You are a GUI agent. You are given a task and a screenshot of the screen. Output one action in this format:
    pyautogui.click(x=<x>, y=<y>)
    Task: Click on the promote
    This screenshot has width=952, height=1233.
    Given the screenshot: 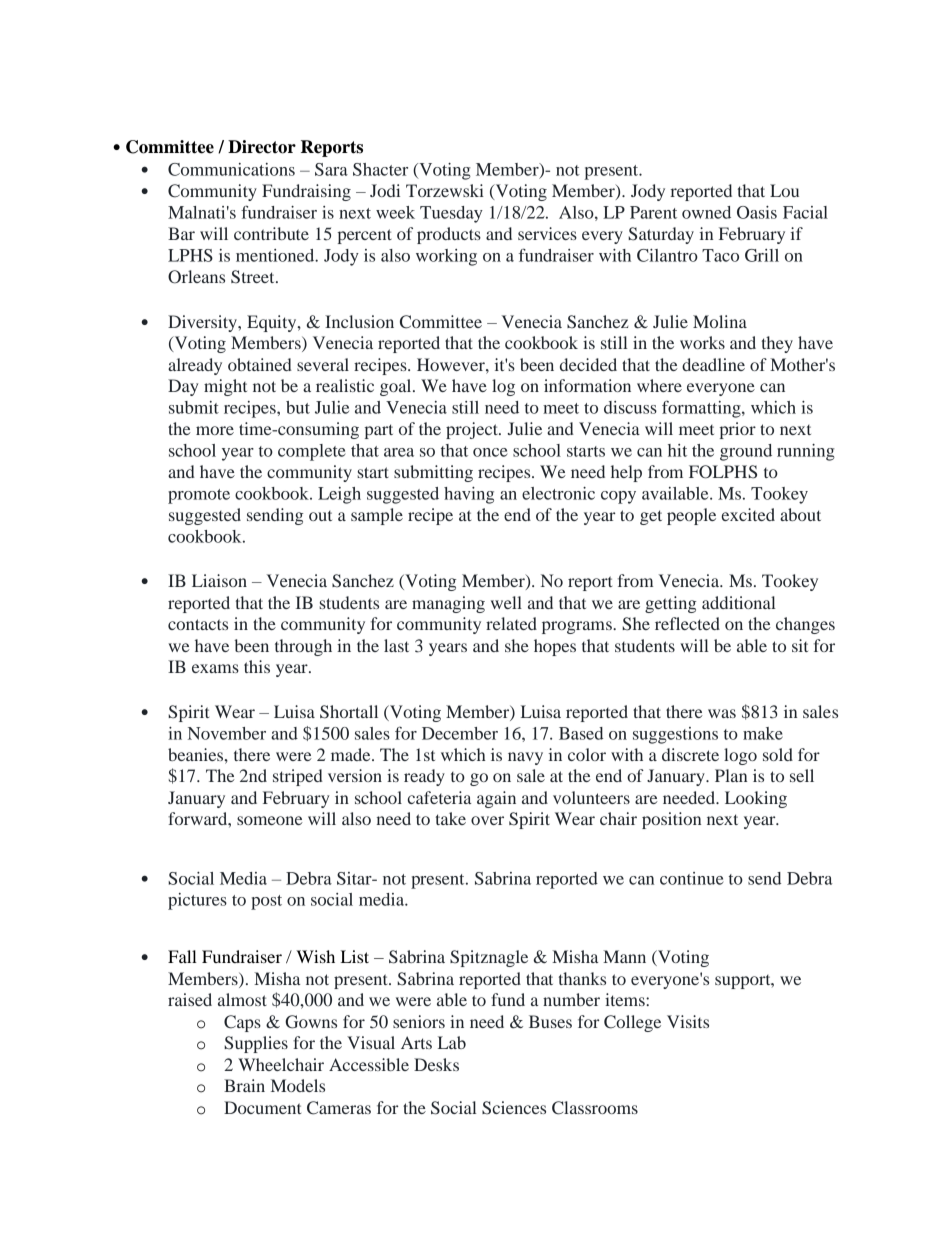 What is the action you would take?
    pyautogui.click(x=199, y=496)
